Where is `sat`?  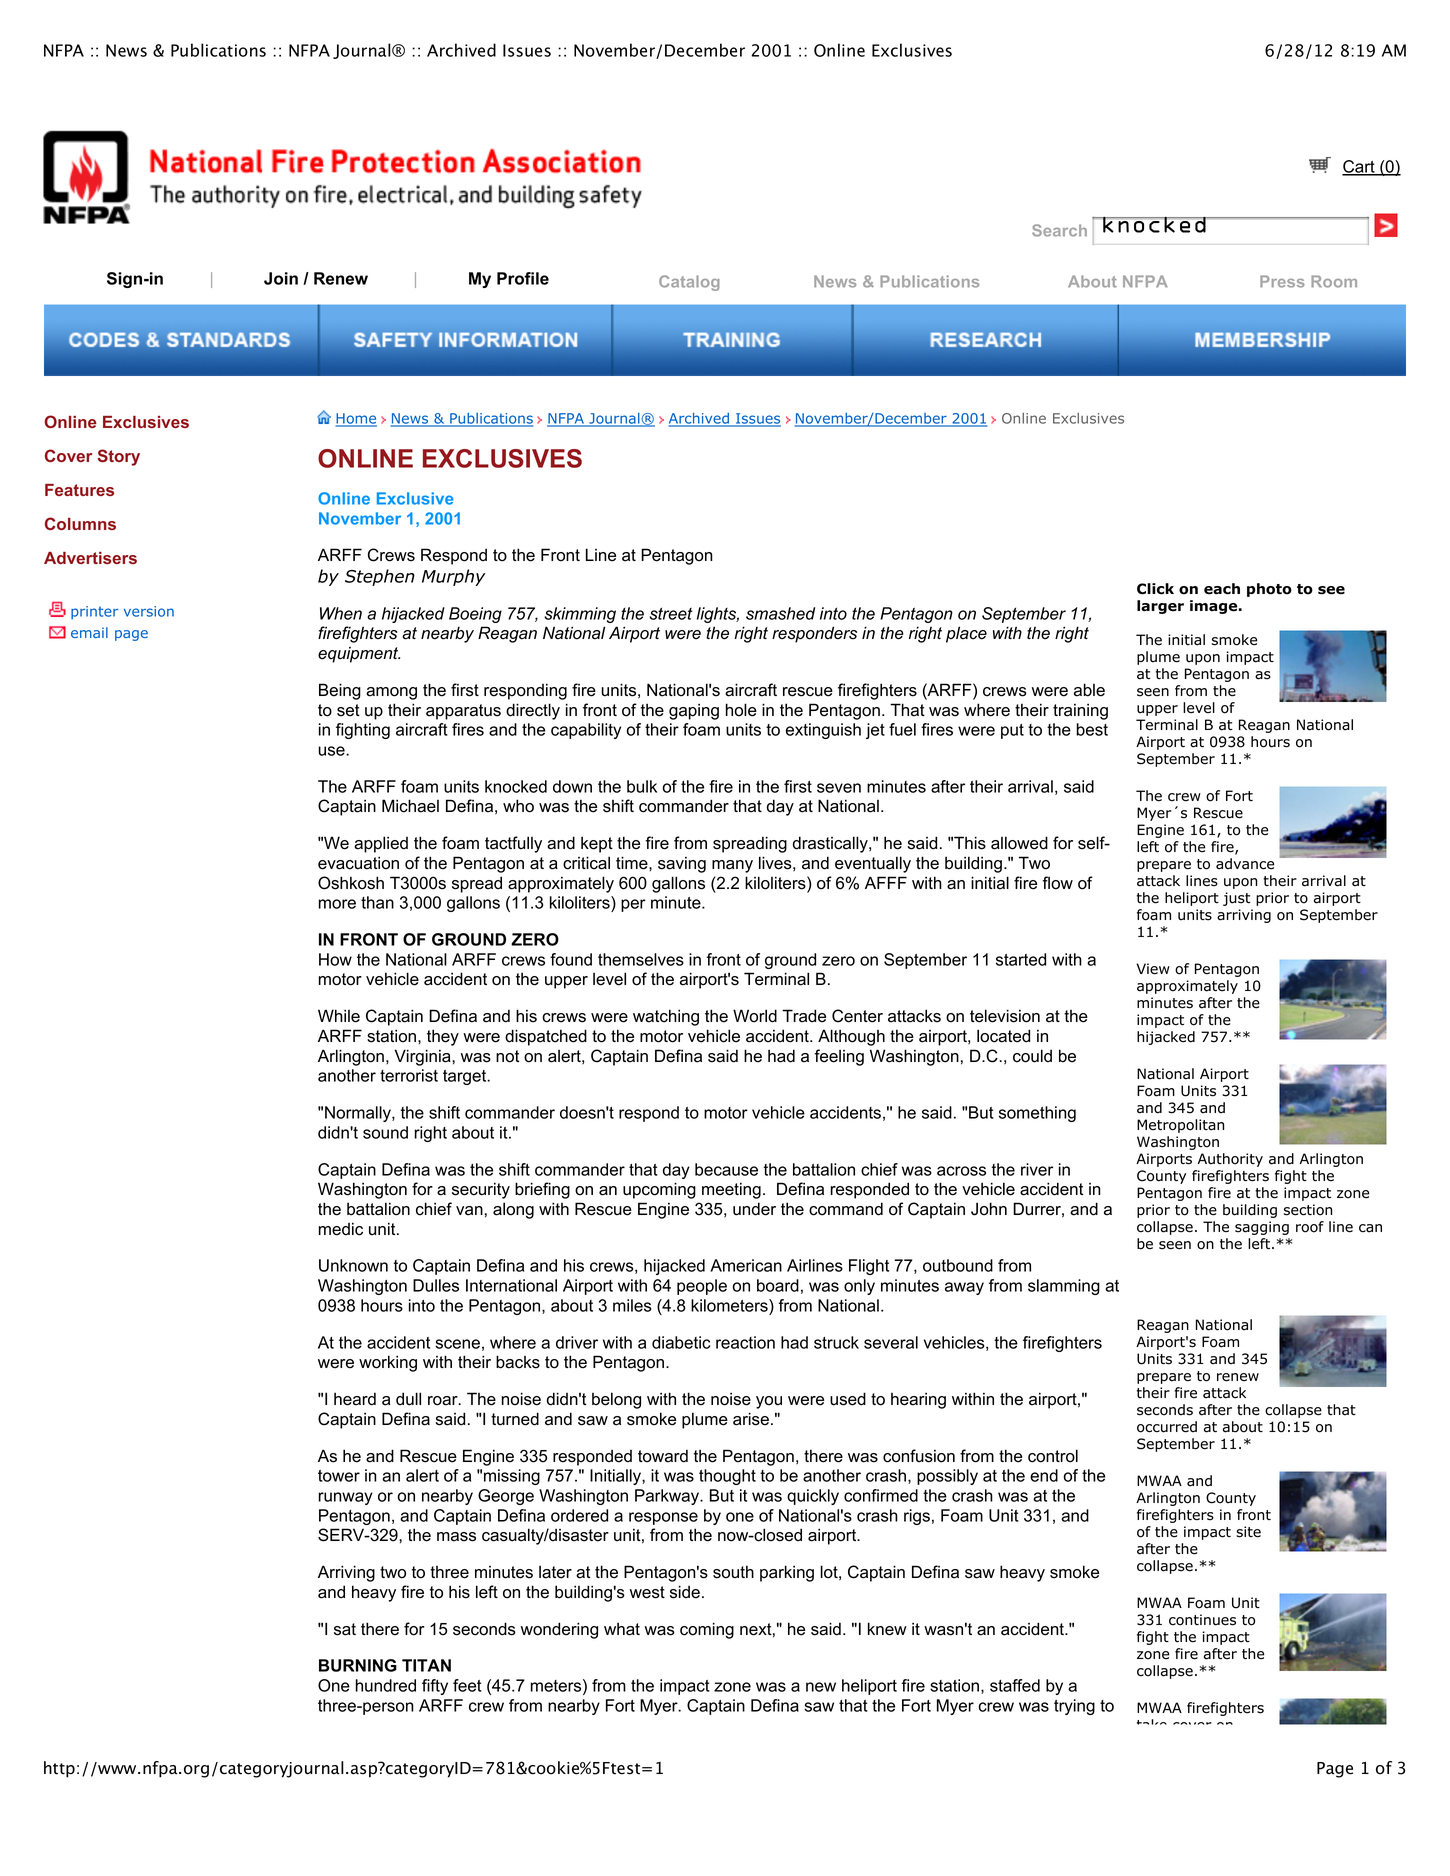
sat is located at coordinates (345, 1629).
